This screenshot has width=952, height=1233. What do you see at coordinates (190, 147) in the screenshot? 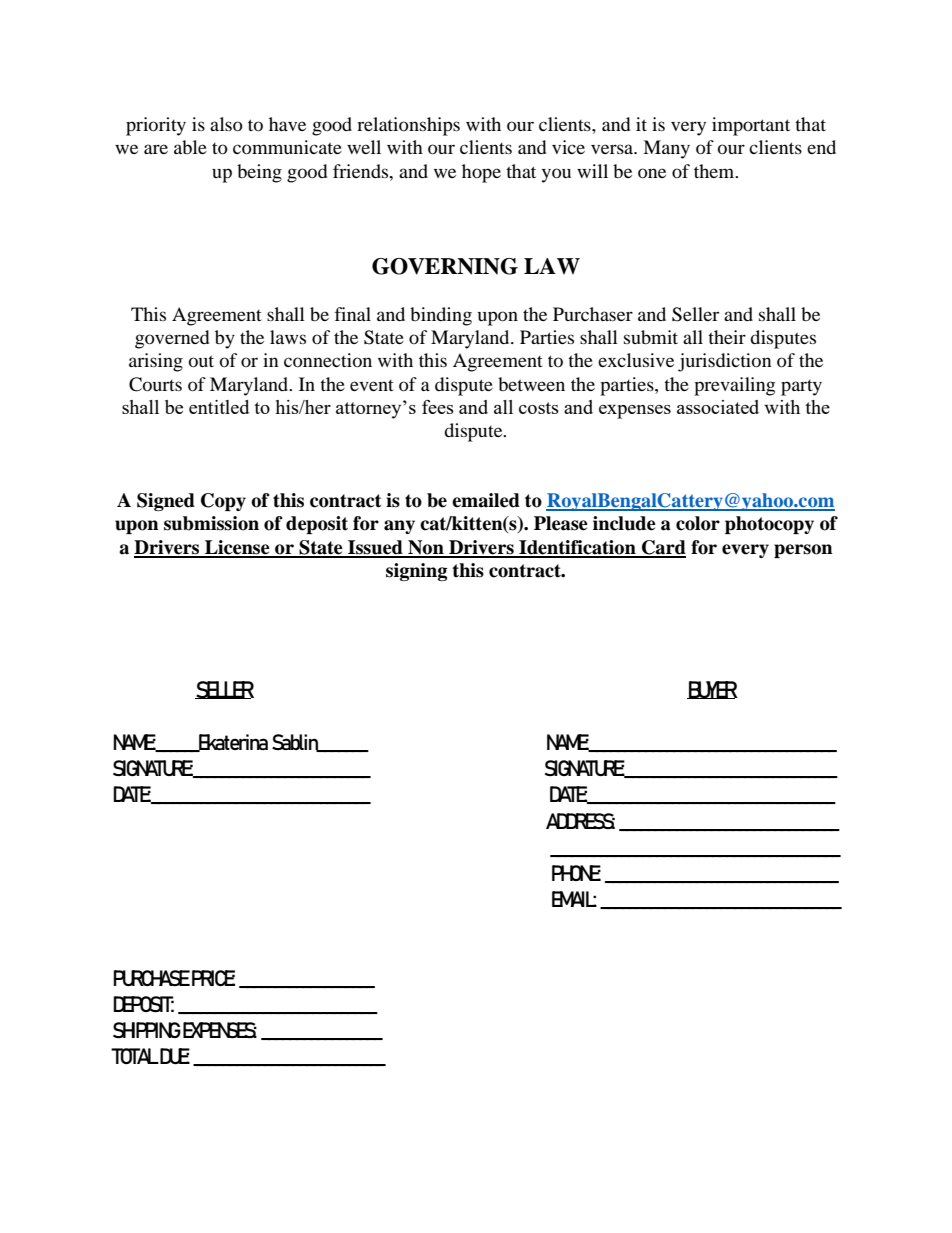
I see `able` at bounding box center [190, 147].
